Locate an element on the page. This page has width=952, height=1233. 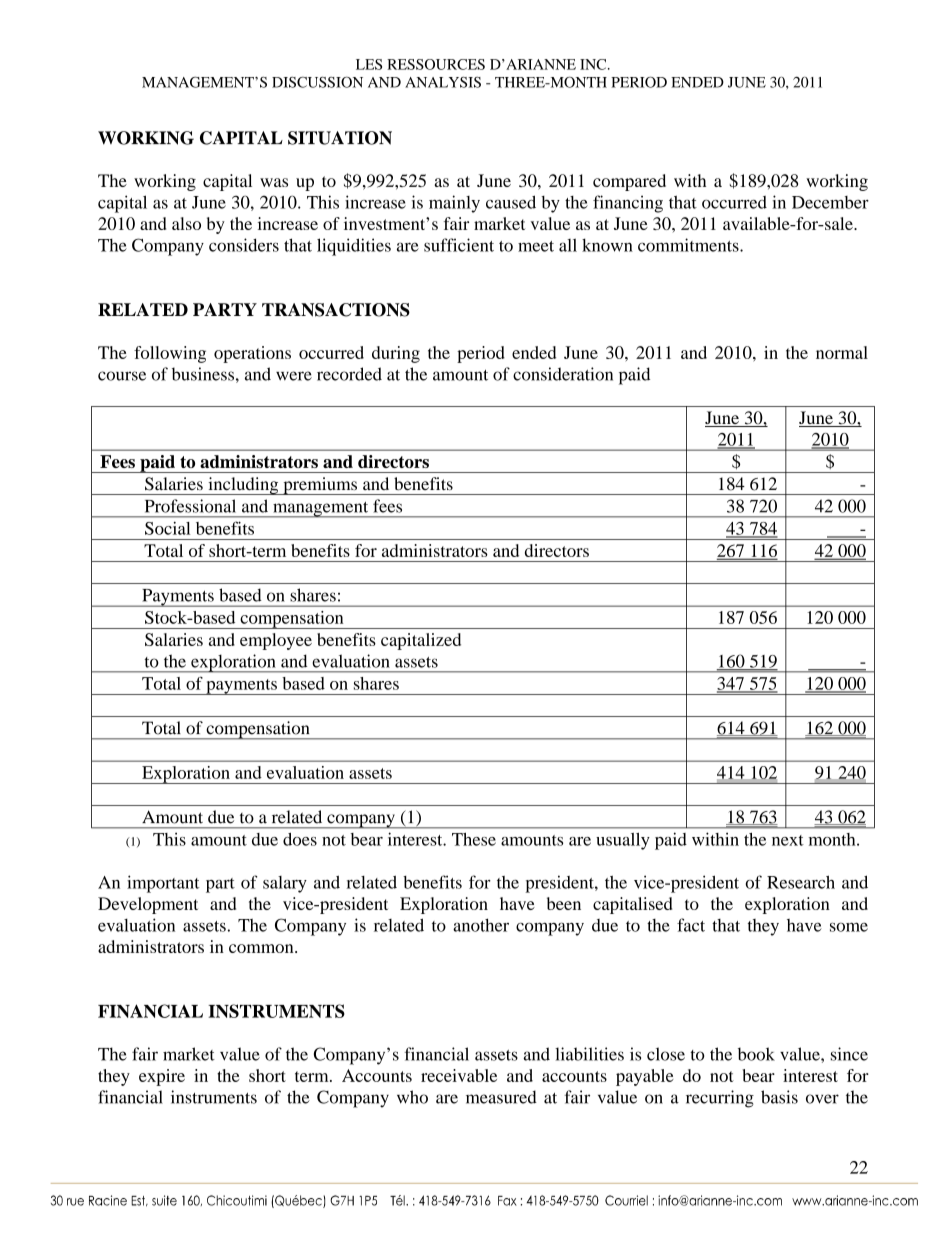
next is located at coordinates (788, 840).
